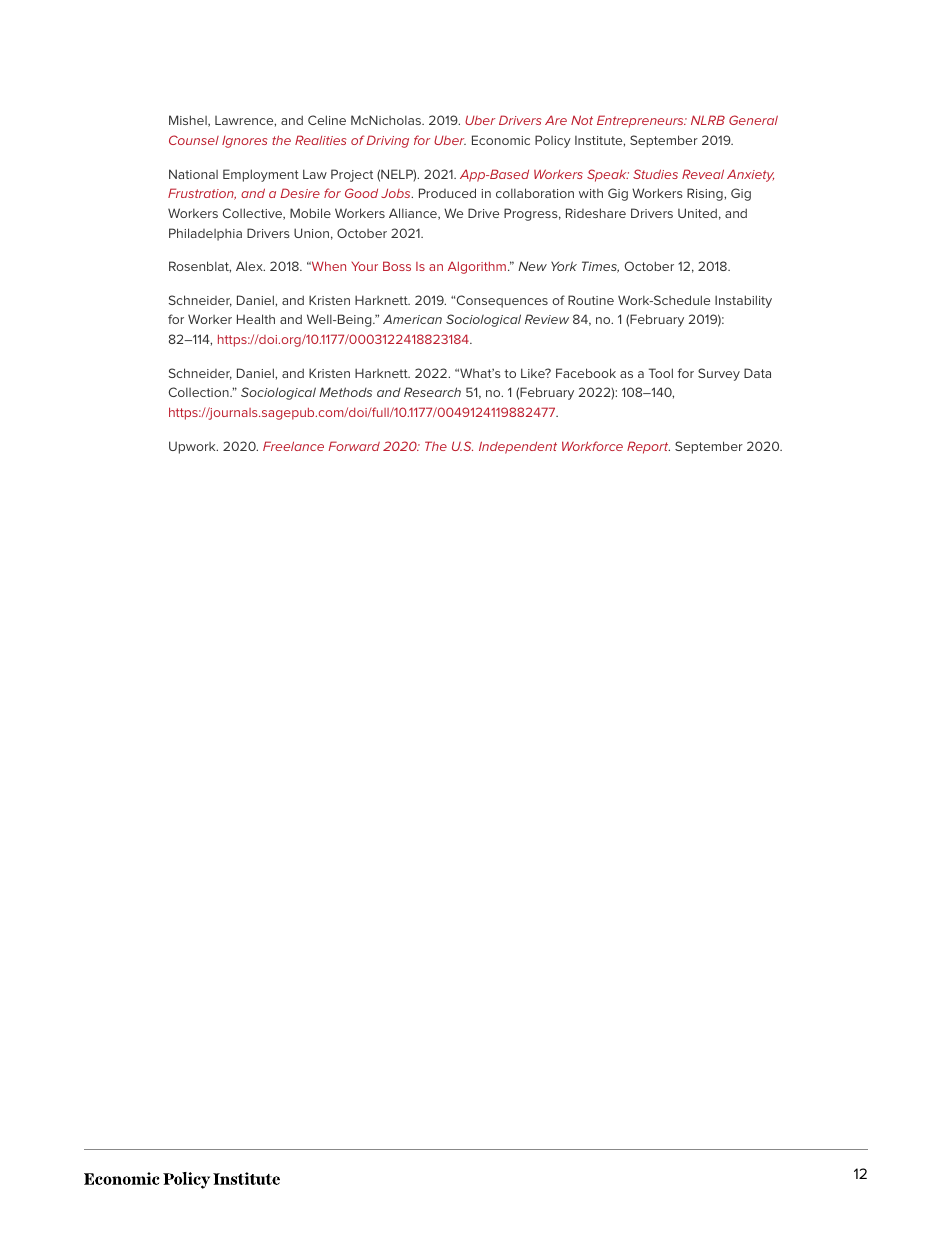  What do you see at coordinates (205, 234) in the screenshot?
I see `Philadelphia` at bounding box center [205, 234].
